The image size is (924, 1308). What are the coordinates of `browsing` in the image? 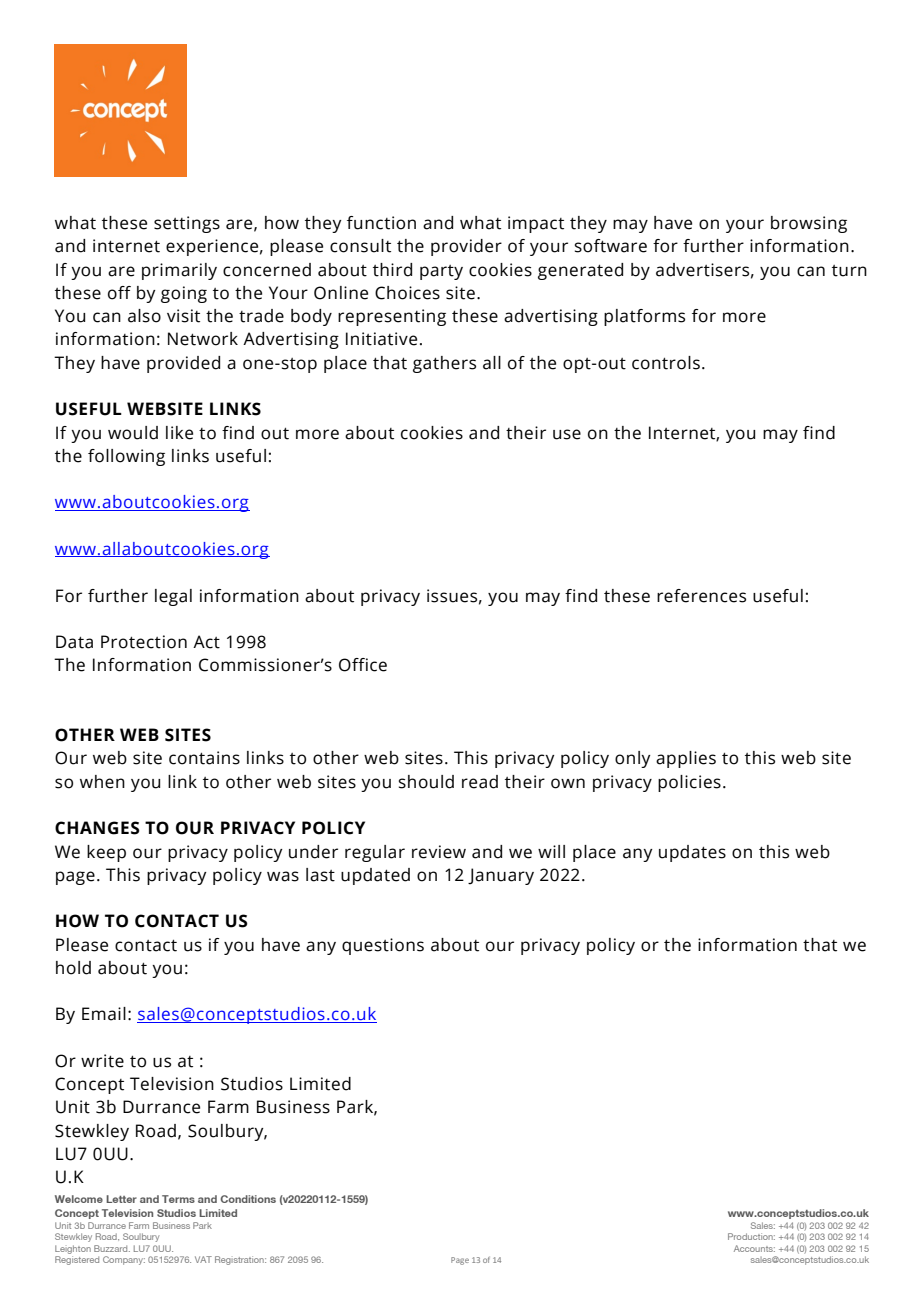 It's located at (809, 224).
